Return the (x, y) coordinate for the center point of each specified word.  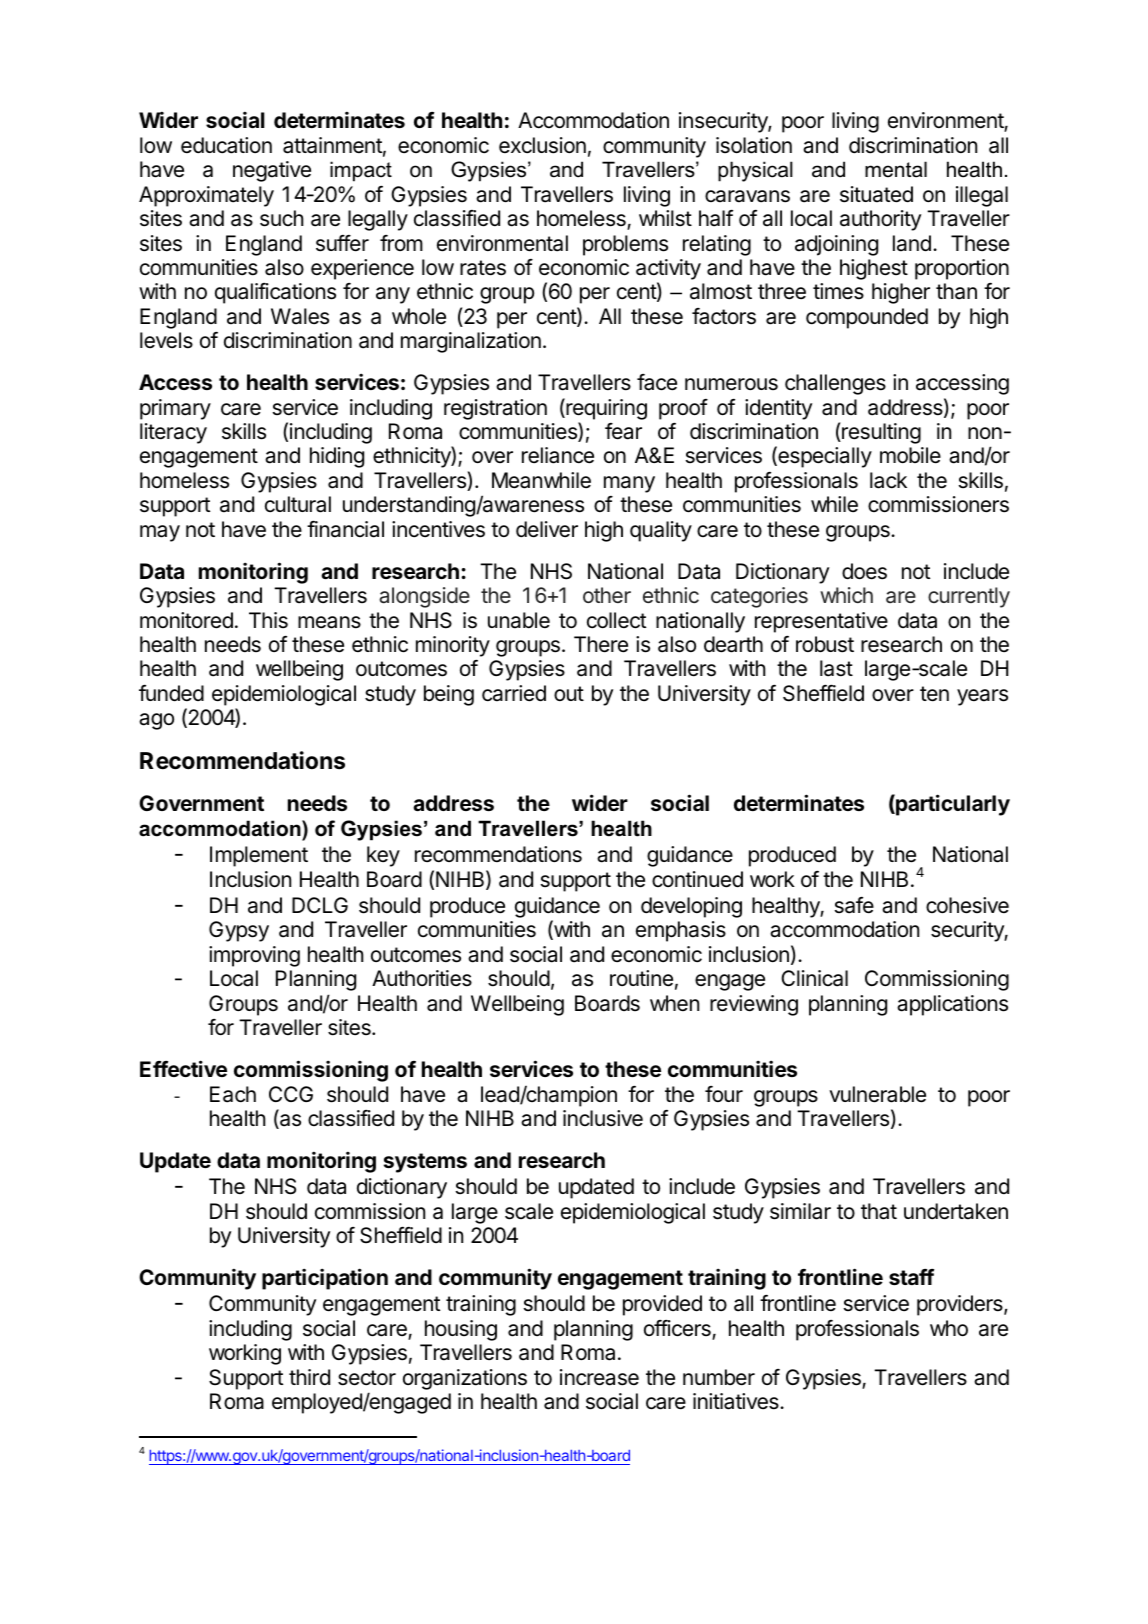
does (864, 571)
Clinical (814, 978)
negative (272, 171)
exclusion (542, 145)
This (268, 620)
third (309, 1377)
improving (254, 956)
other (607, 595)
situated (876, 194)
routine (641, 978)
